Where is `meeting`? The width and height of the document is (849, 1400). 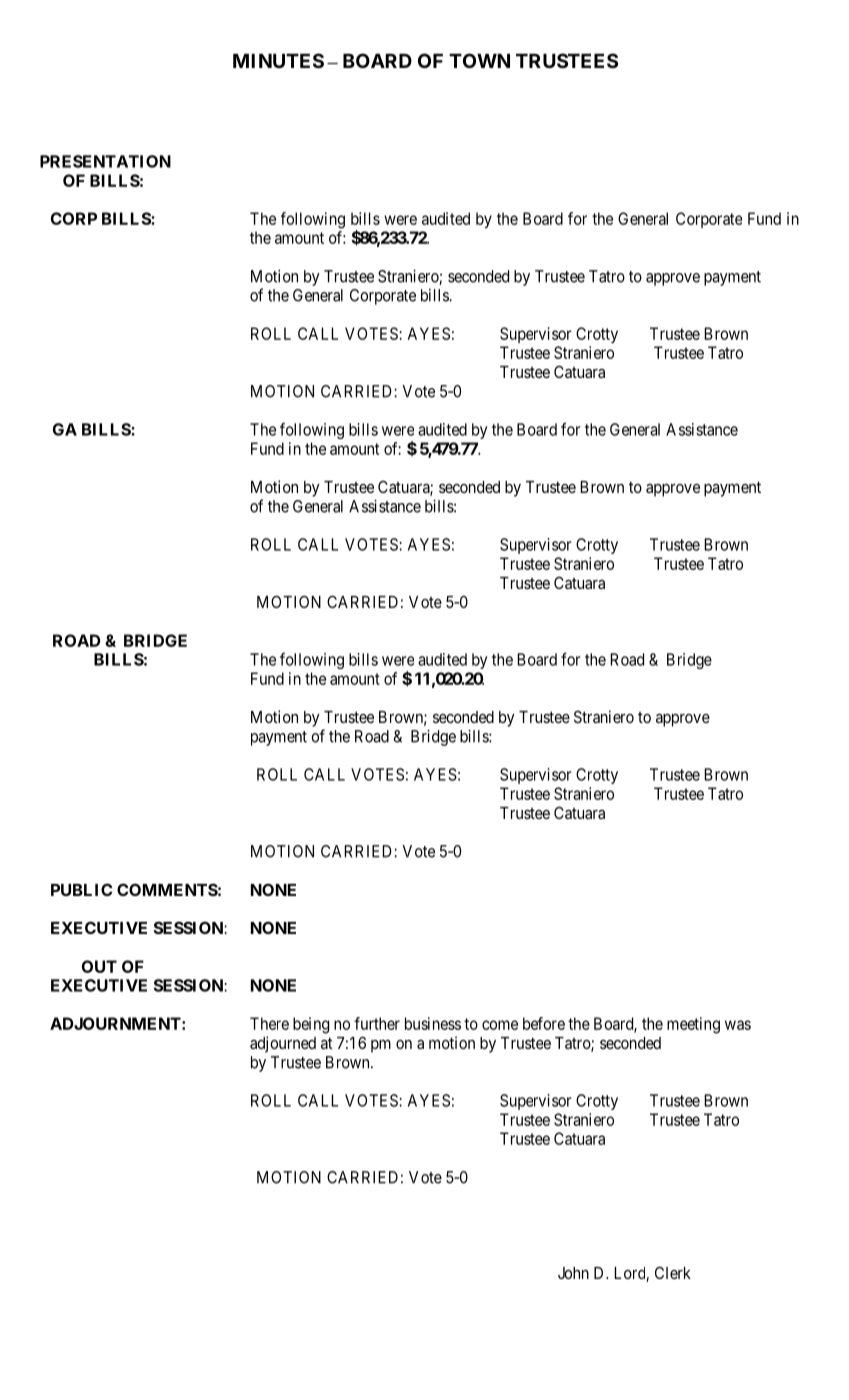
meeting is located at coordinates (693, 1025).
